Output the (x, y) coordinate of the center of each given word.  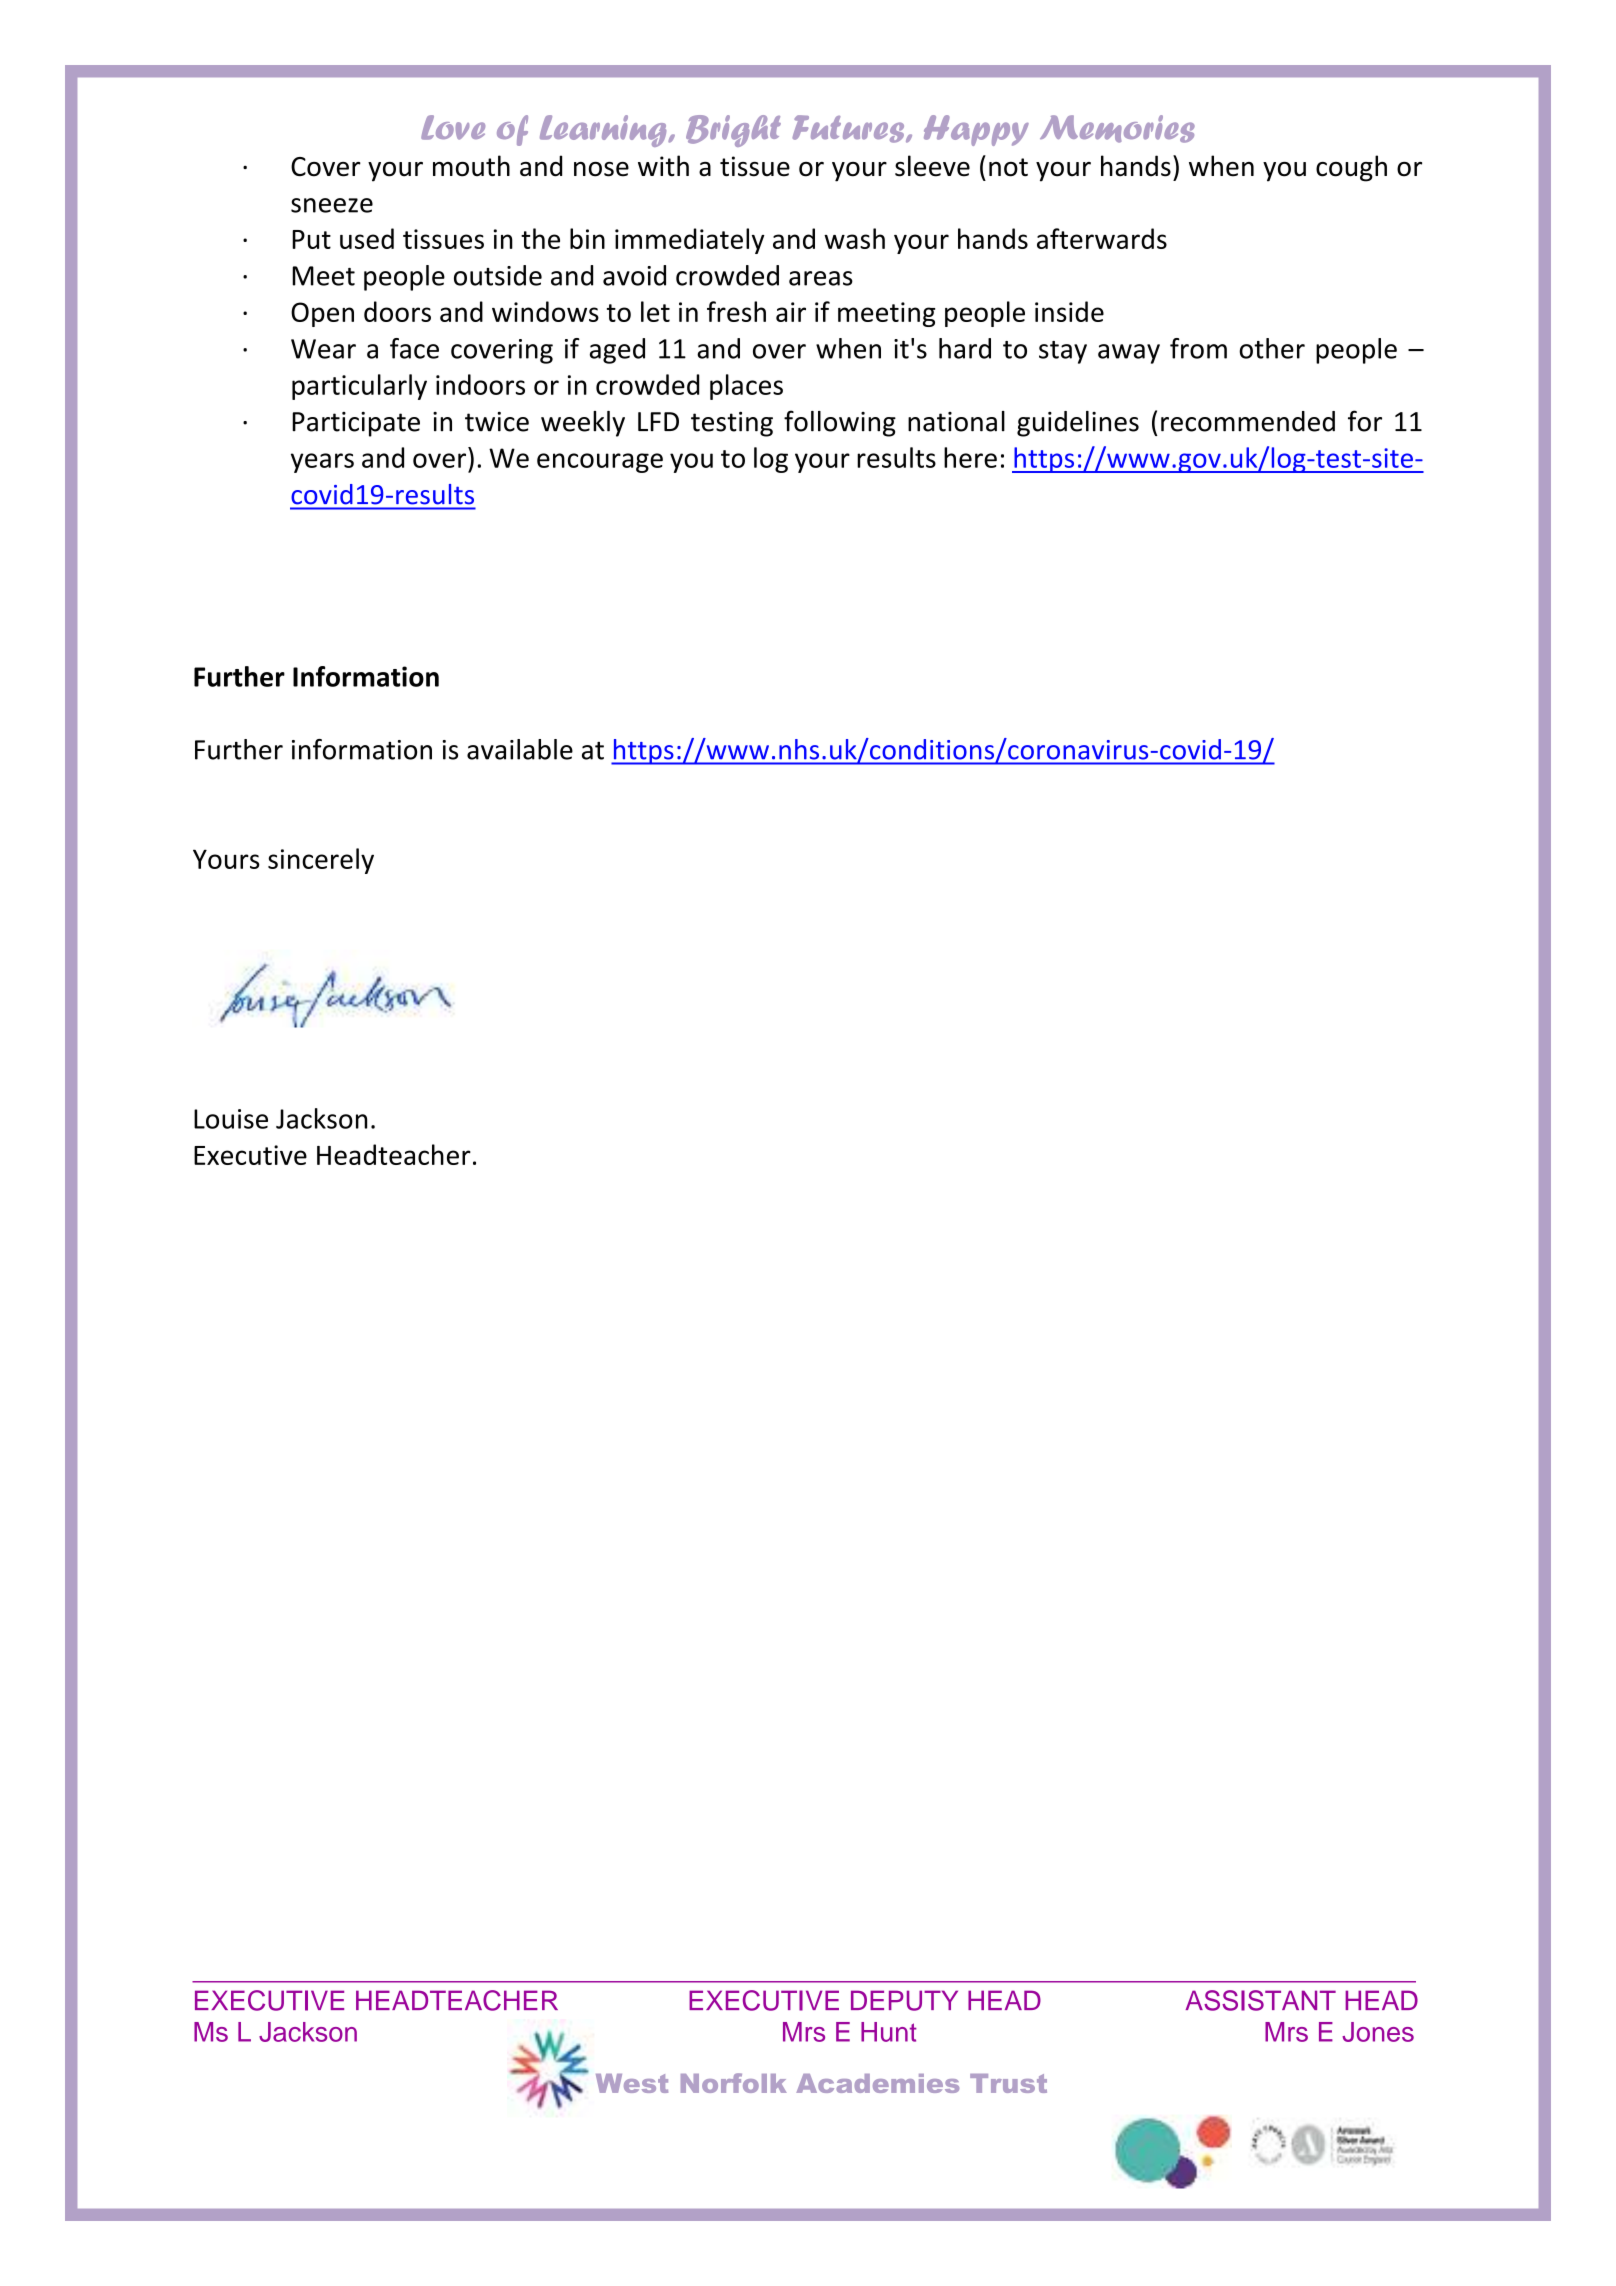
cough (1351, 168)
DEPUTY (904, 2000)
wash (854, 238)
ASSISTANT (1260, 2000)
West (632, 2083)
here (970, 457)
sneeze (332, 205)
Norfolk (734, 2083)
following (840, 423)
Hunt (889, 2032)
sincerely (321, 861)
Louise (231, 1119)
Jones (1378, 2032)
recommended (1248, 421)
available (520, 749)
